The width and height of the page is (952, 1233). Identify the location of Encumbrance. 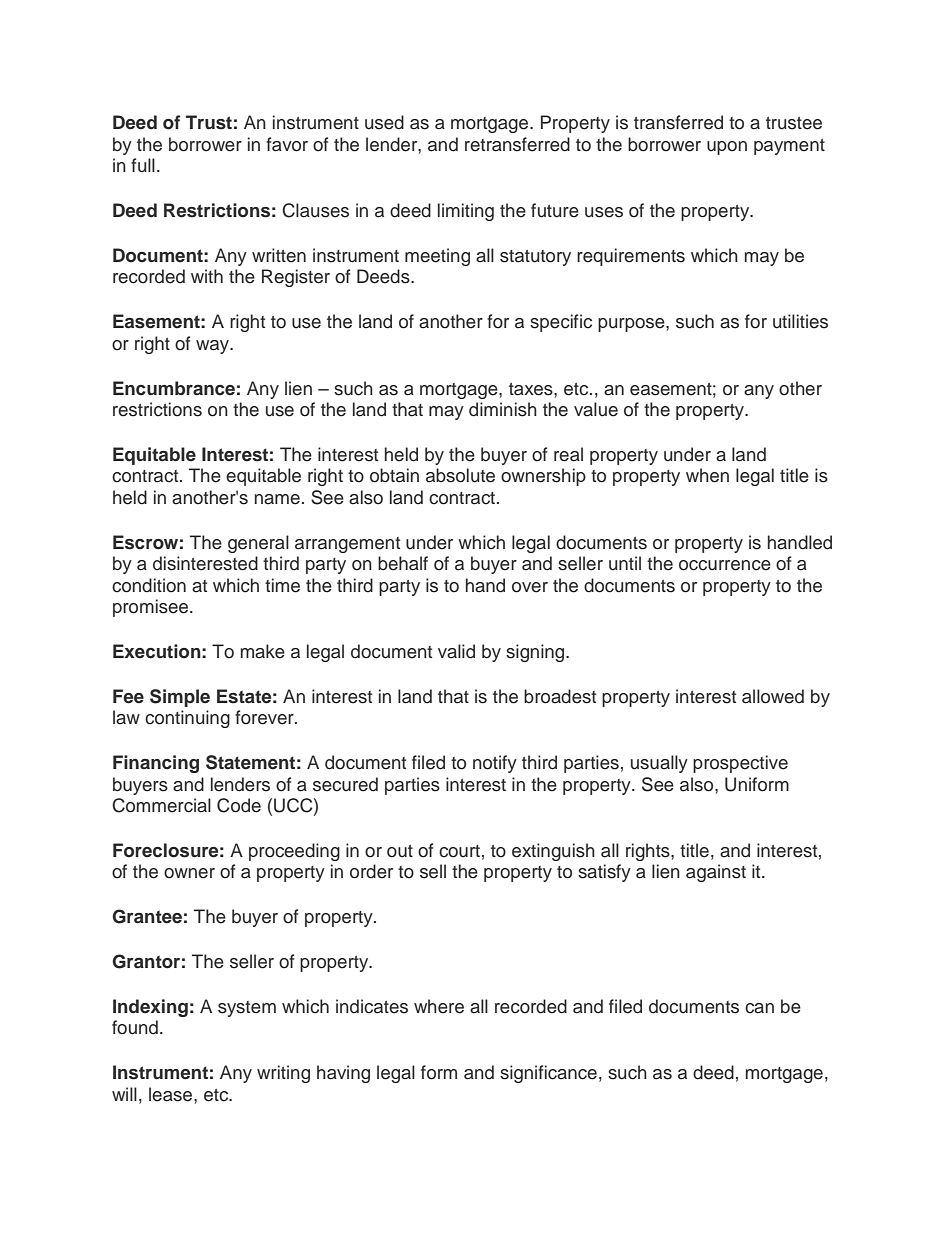
(174, 388).
